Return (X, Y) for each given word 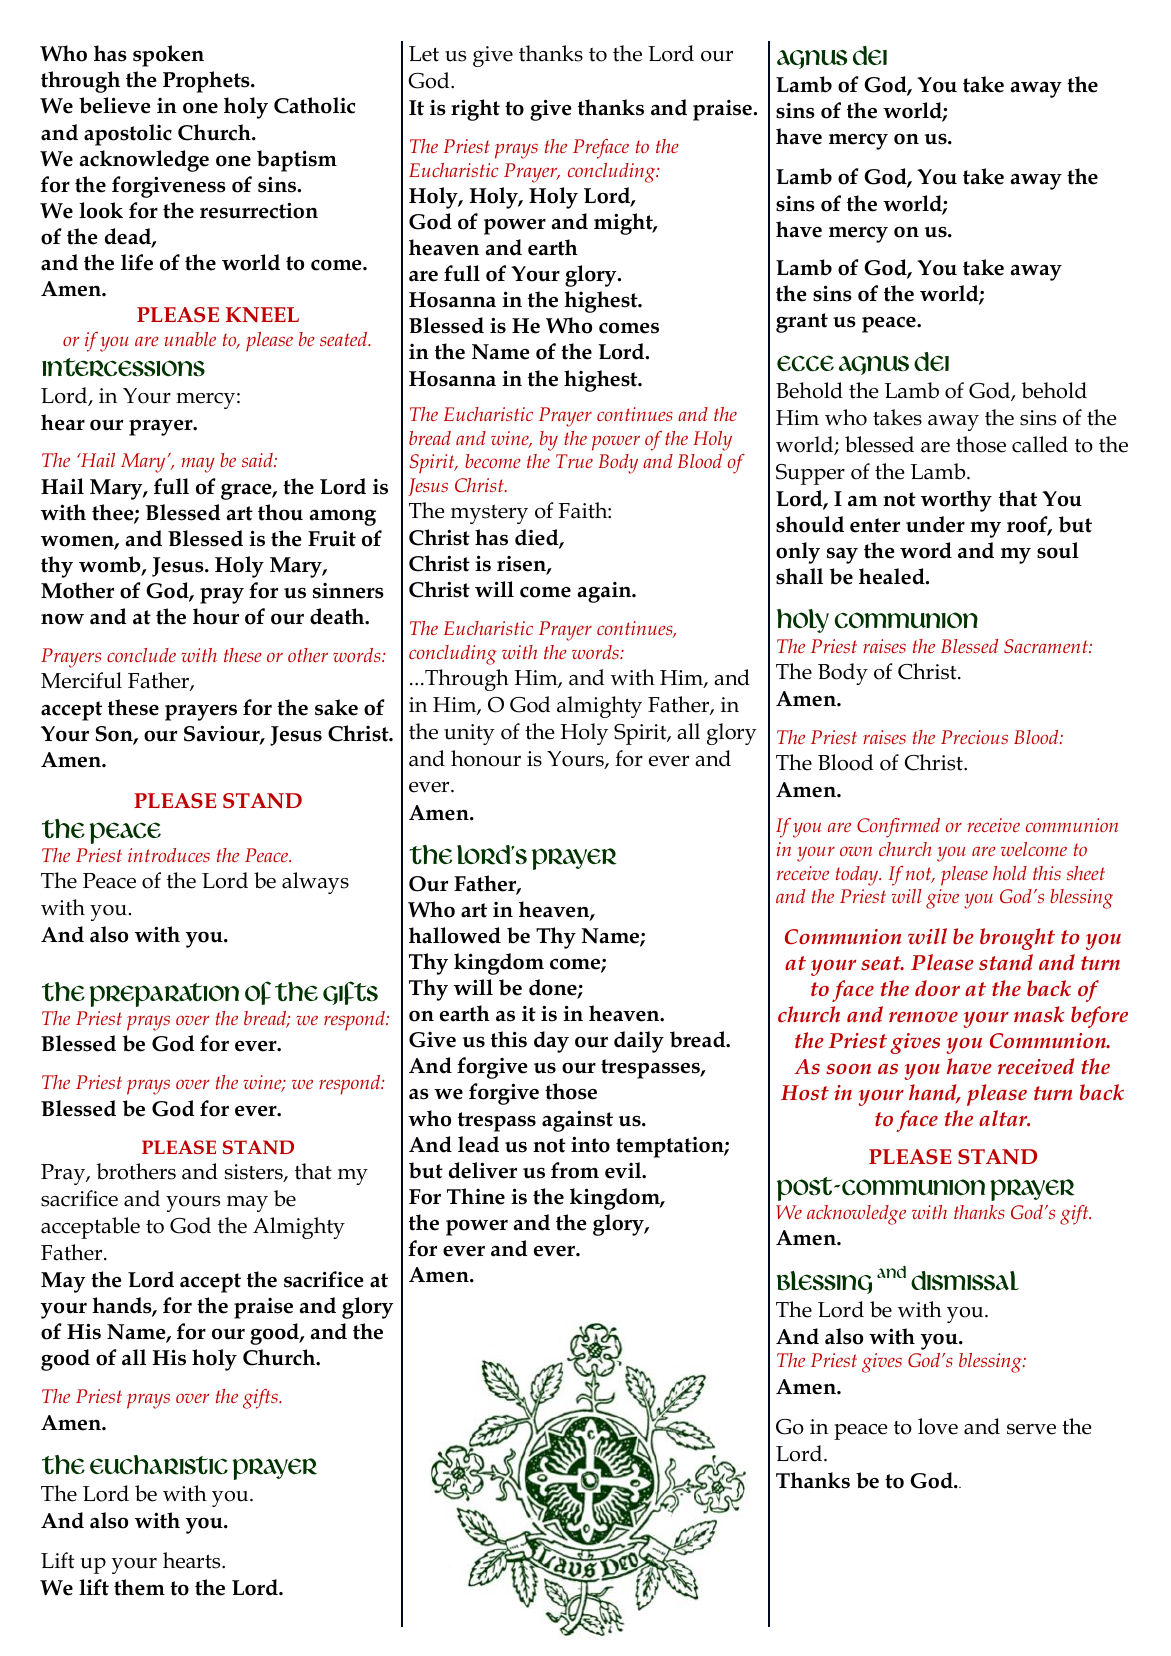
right (475, 110)
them (139, 1587)
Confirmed (898, 828)
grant (802, 323)
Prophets (207, 82)
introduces (169, 855)
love (938, 1426)
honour (486, 758)
